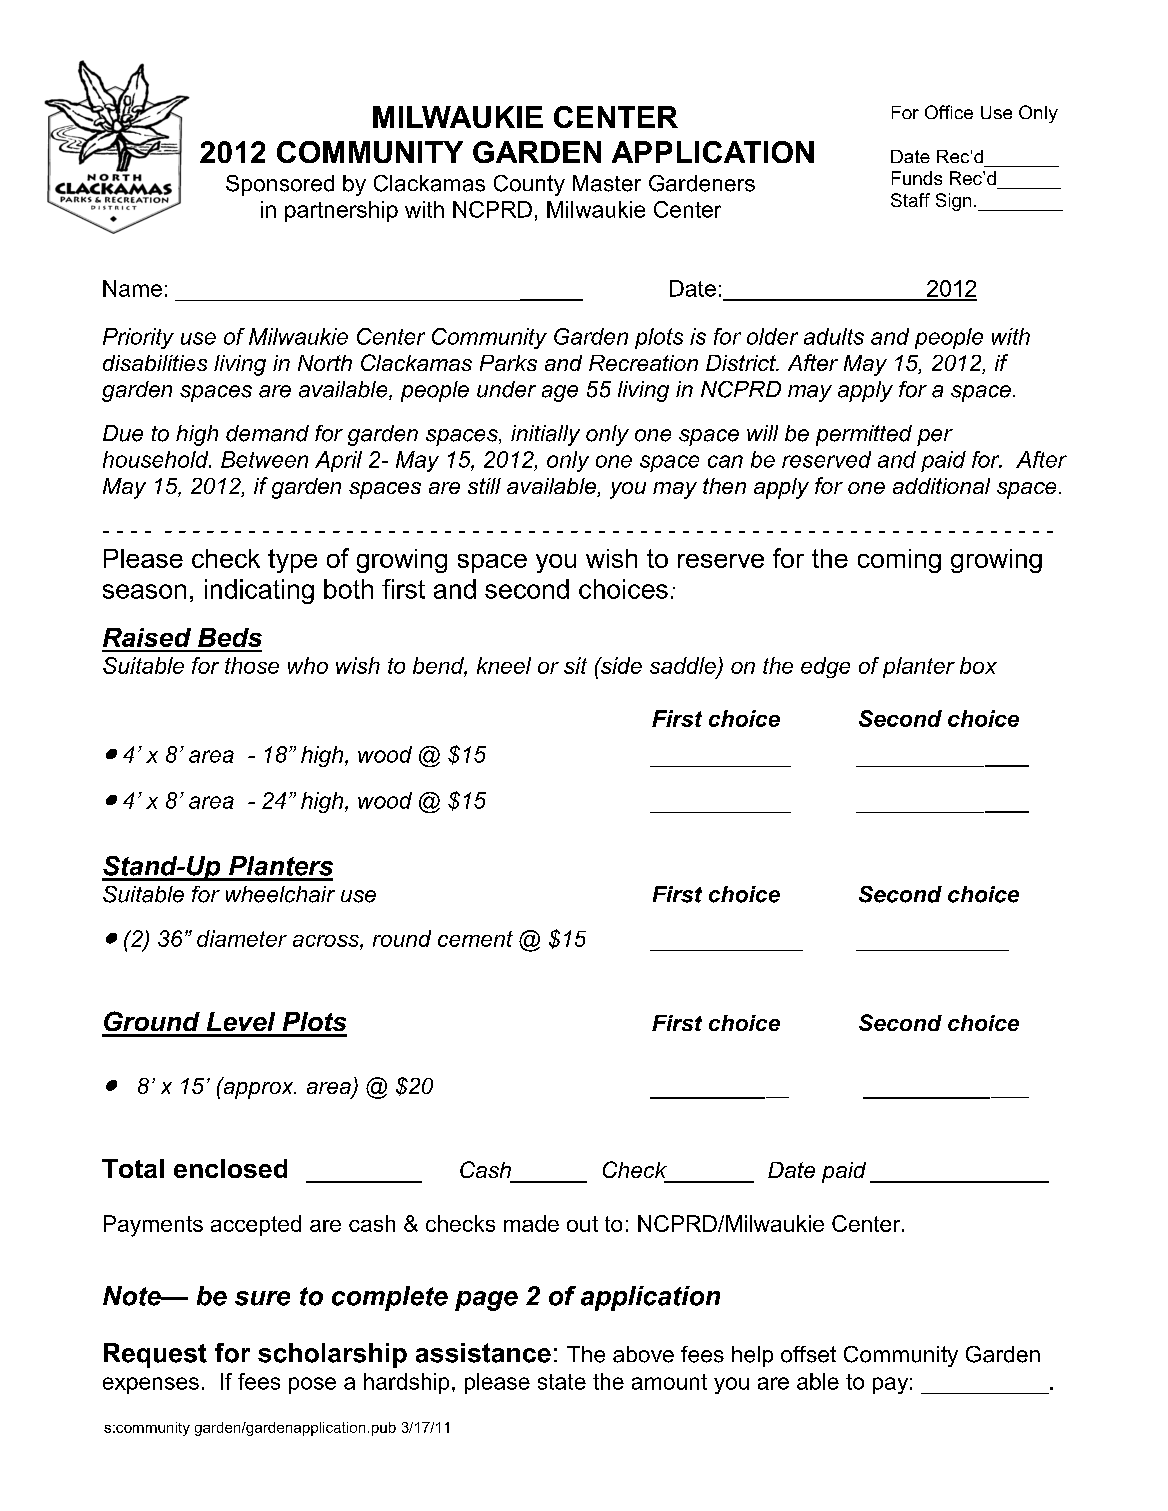 The image size is (1168, 1511). I want to click on out, so click(582, 1224).
